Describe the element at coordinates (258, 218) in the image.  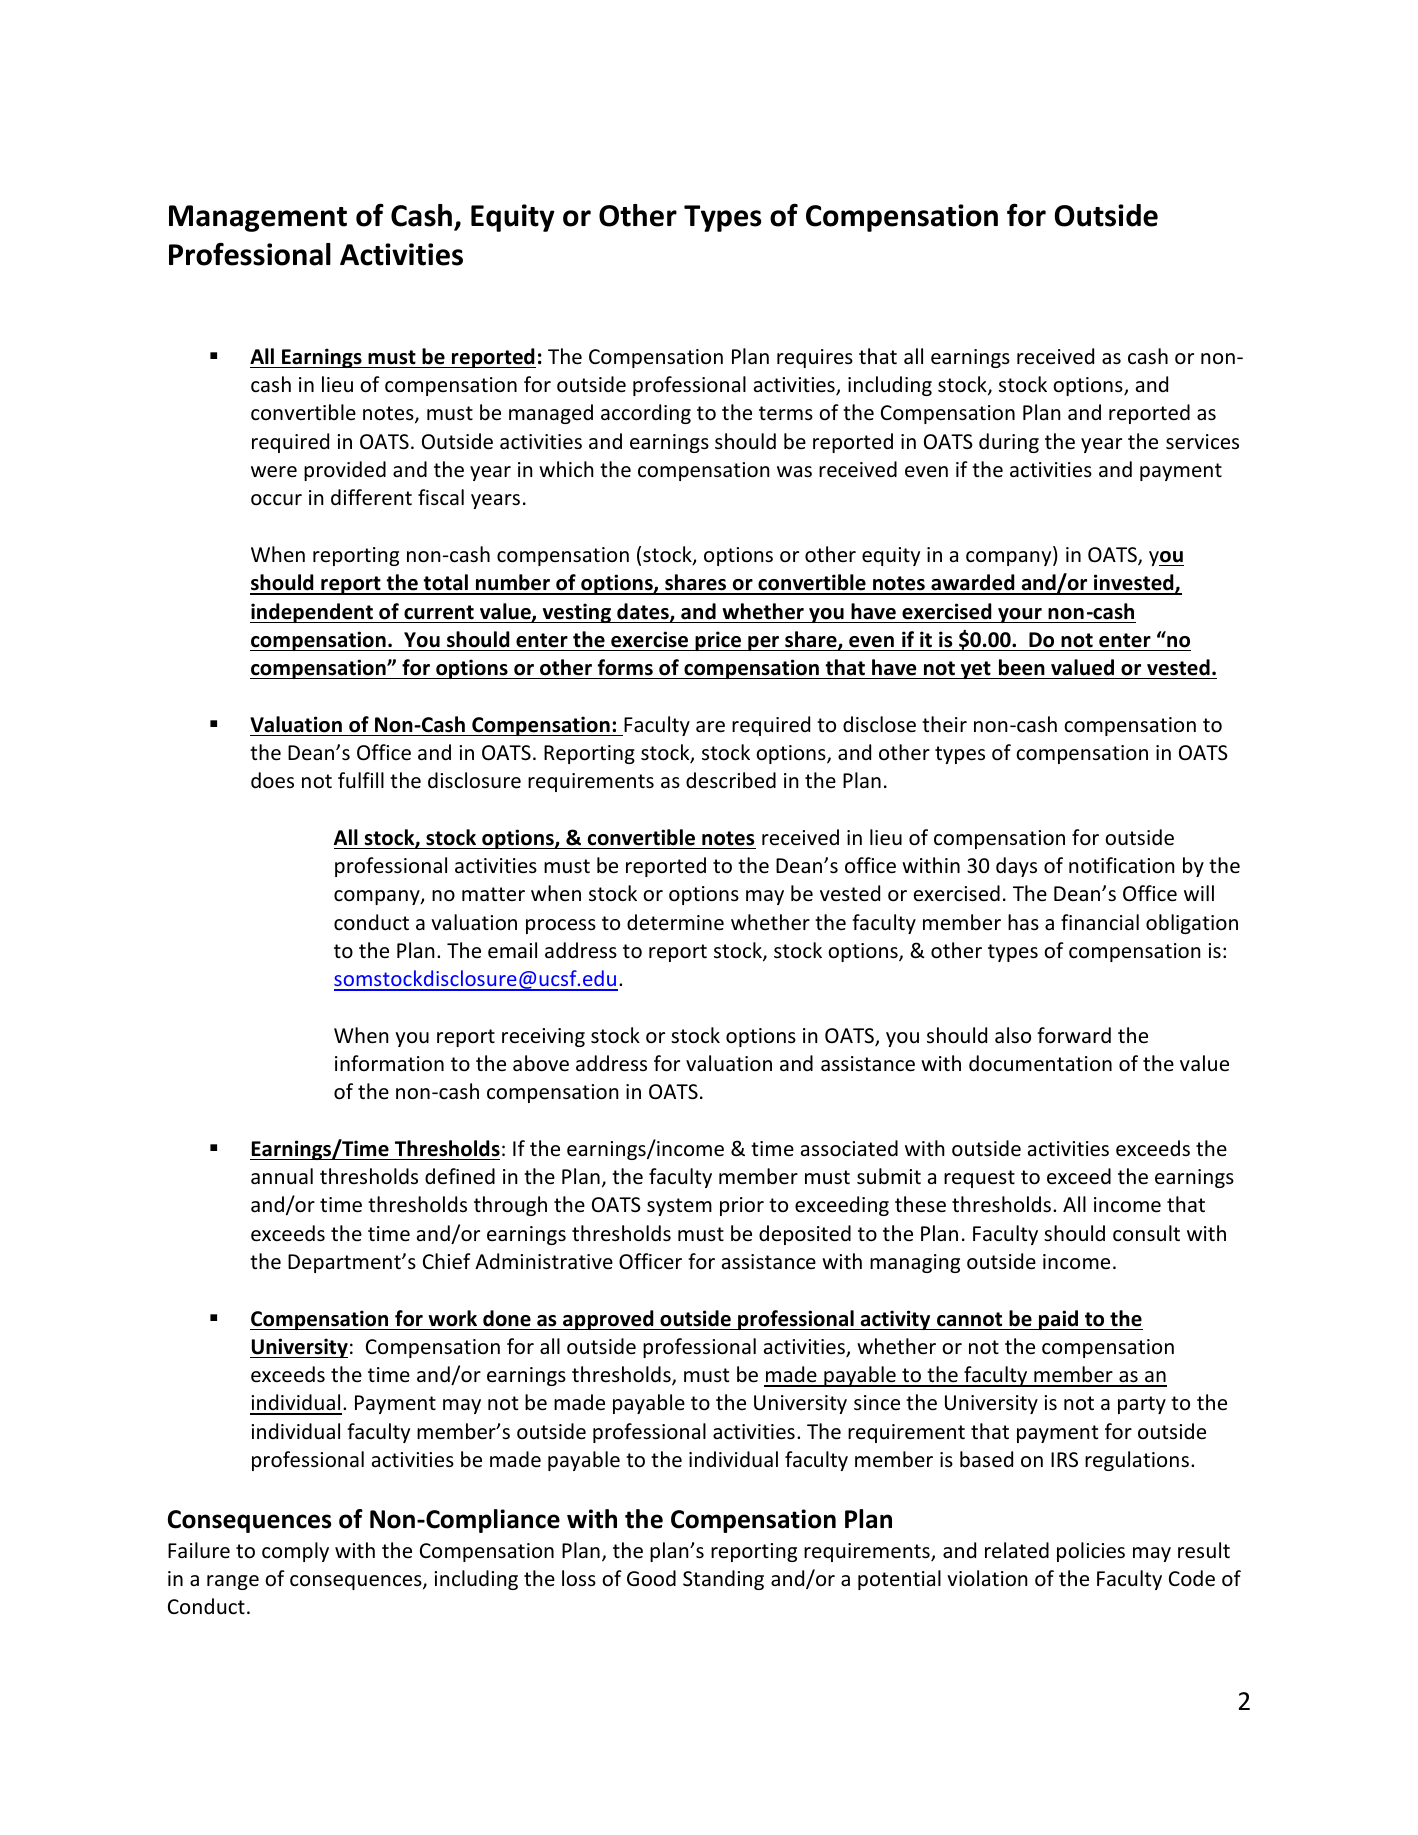
I see `Management` at that location.
